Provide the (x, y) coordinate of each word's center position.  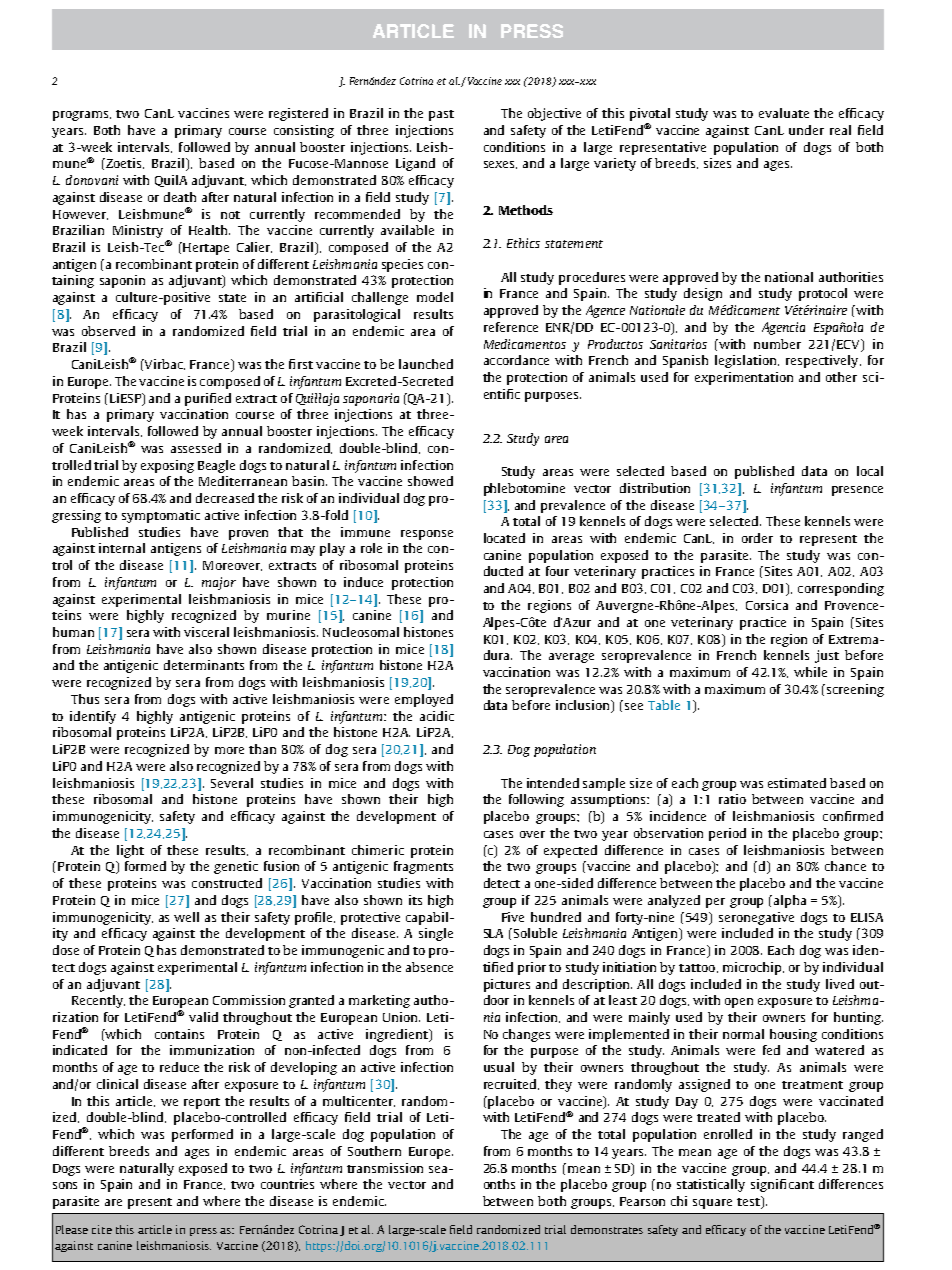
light (130, 851)
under (806, 130)
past (441, 115)
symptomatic (161, 516)
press (203, 1232)
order (757, 538)
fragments (423, 867)
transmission (385, 1168)
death (180, 197)
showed (430, 481)
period (727, 834)
